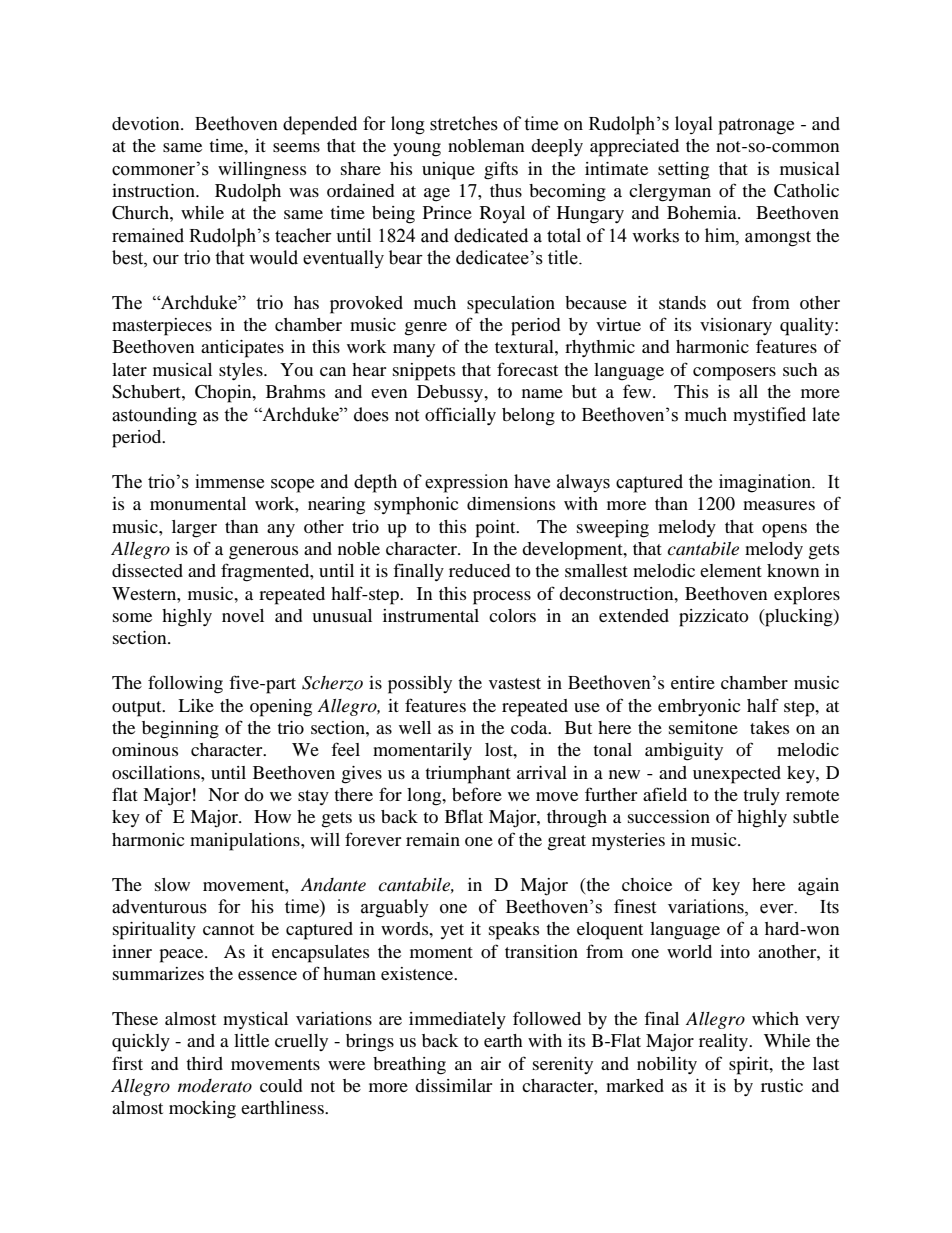 The image size is (952, 1233). Describe the element at coordinates (460, 416) in the page. I see `officially` at that location.
